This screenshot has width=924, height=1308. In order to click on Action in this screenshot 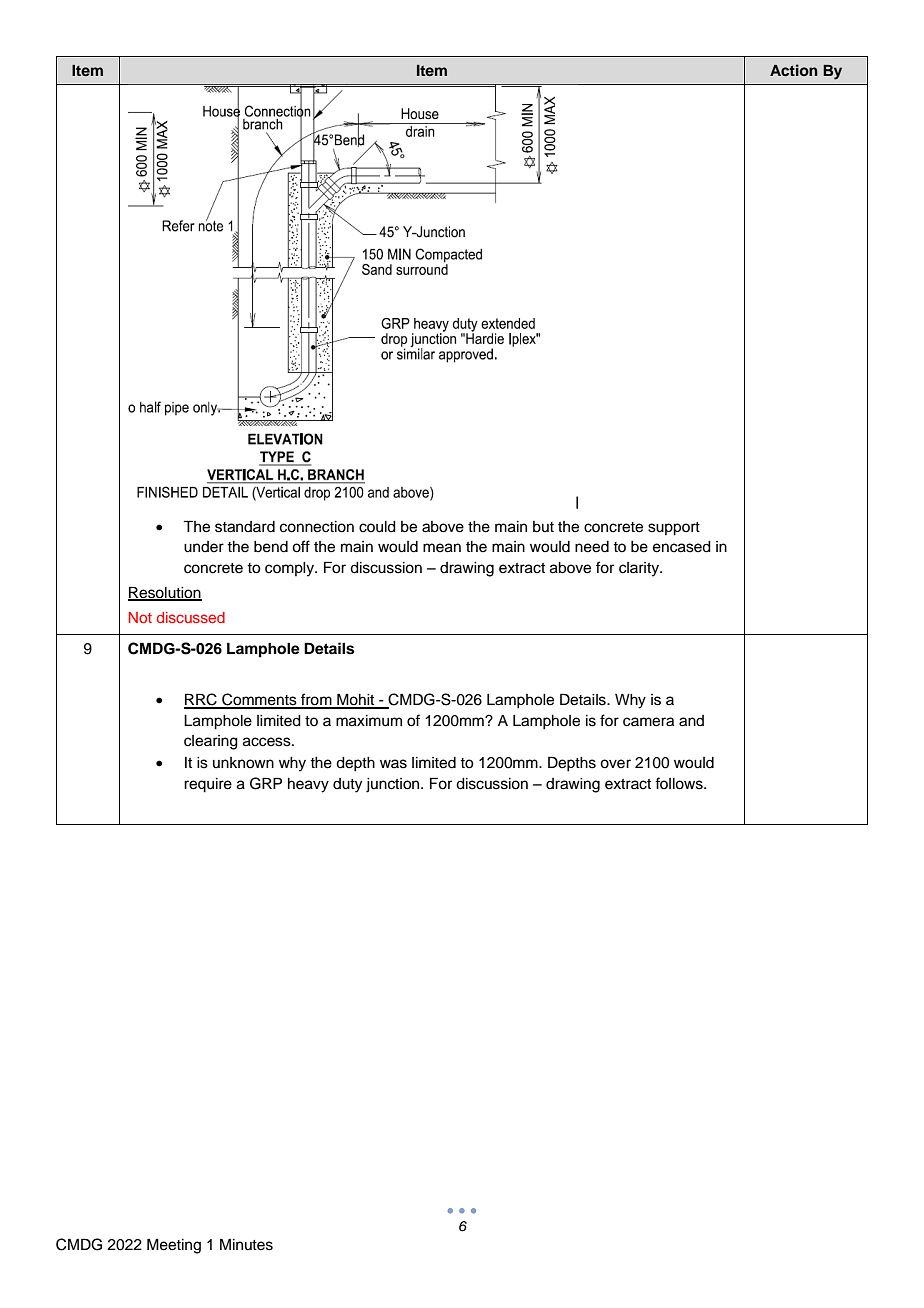, I will do `click(794, 70)`.
